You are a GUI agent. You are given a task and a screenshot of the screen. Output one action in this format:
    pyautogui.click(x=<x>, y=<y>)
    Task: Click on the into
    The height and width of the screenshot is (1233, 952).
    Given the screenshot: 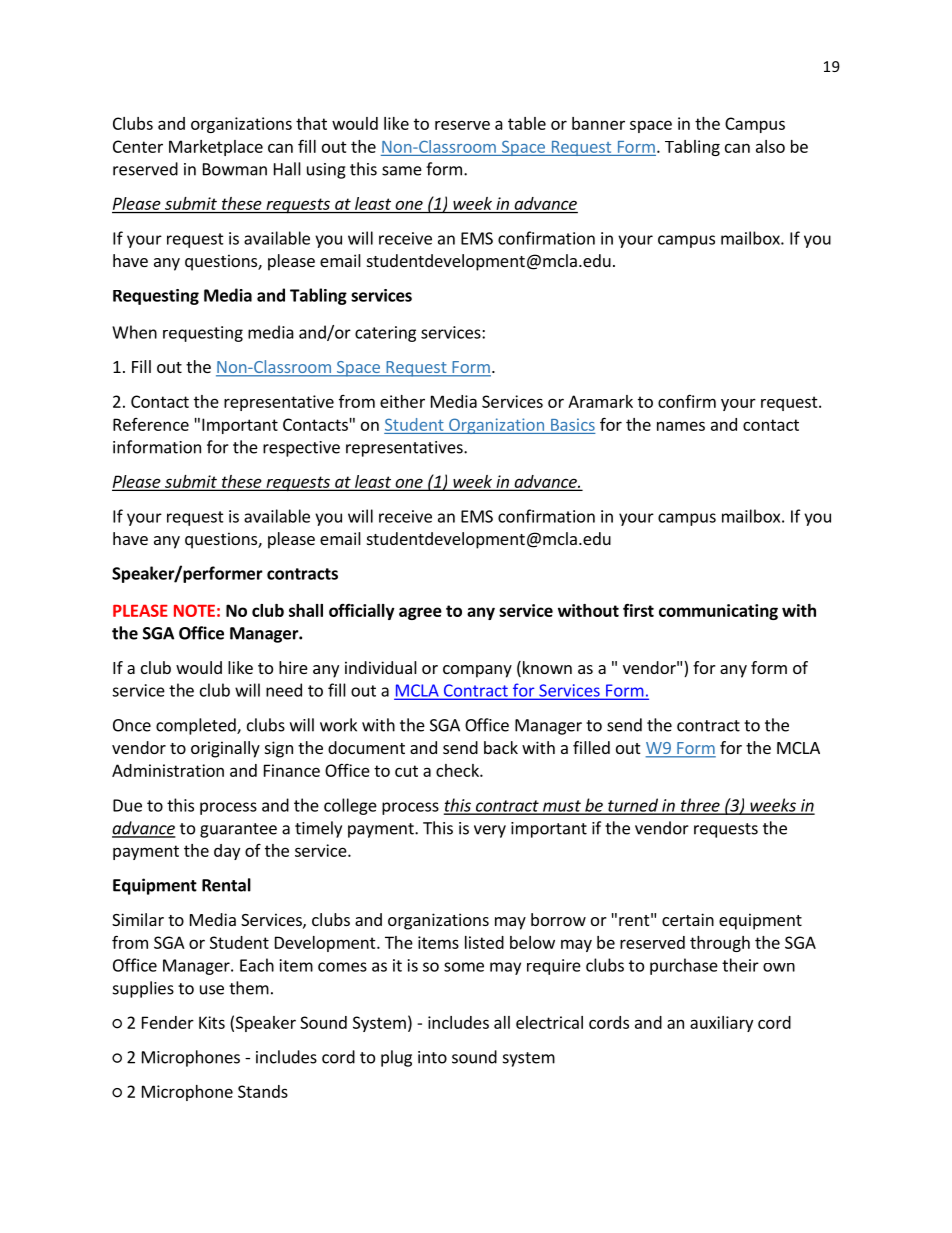 What is the action you would take?
    pyautogui.click(x=432, y=1057)
